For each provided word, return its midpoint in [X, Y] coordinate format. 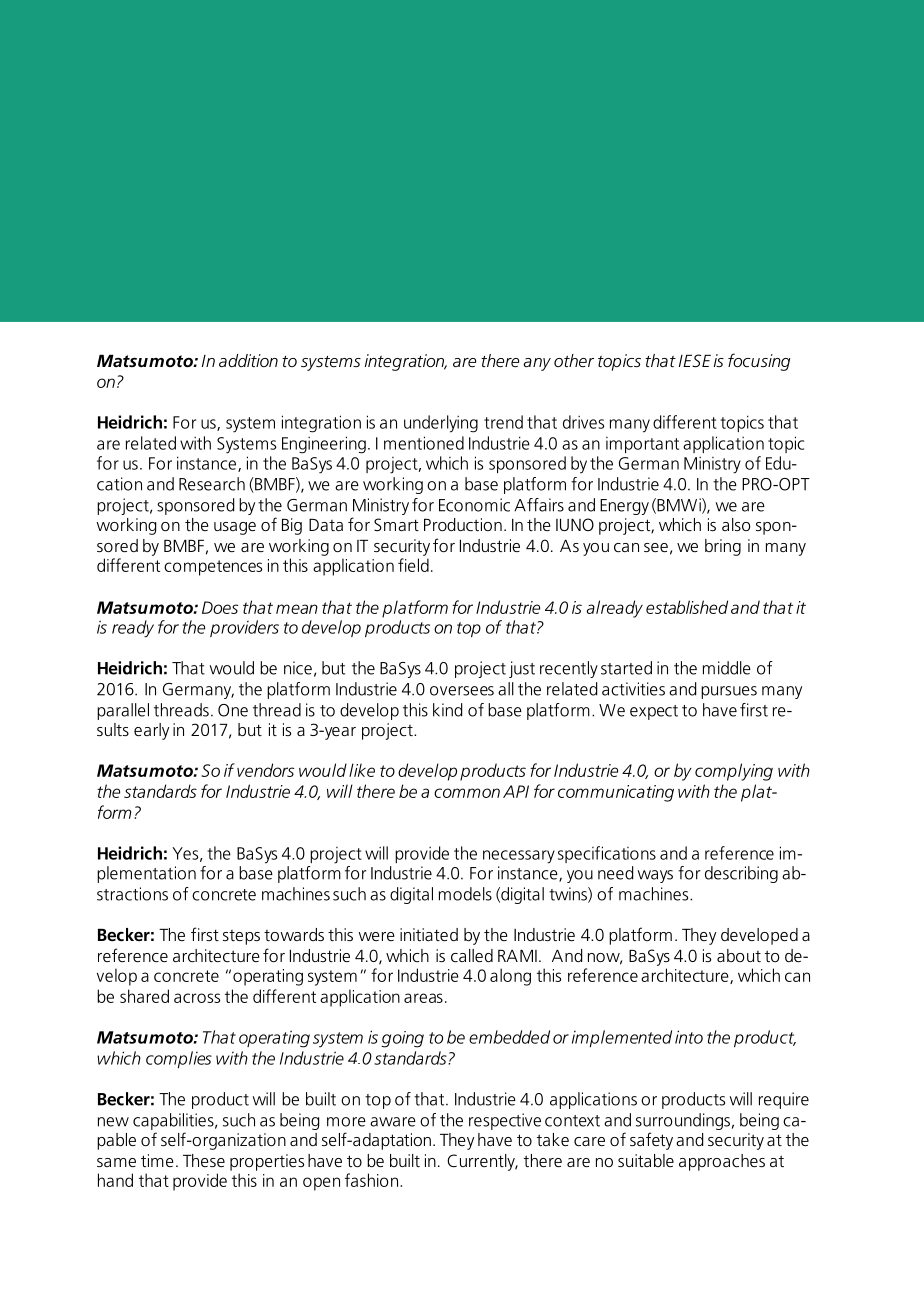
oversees [462, 691]
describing [741, 874]
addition [248, 360]
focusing [759, 362]
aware [393, 1122]
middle [727, 668]
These [204, 1160]
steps [241, 937]
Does [220, 607]
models [465, 894]
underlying [441, 424]
